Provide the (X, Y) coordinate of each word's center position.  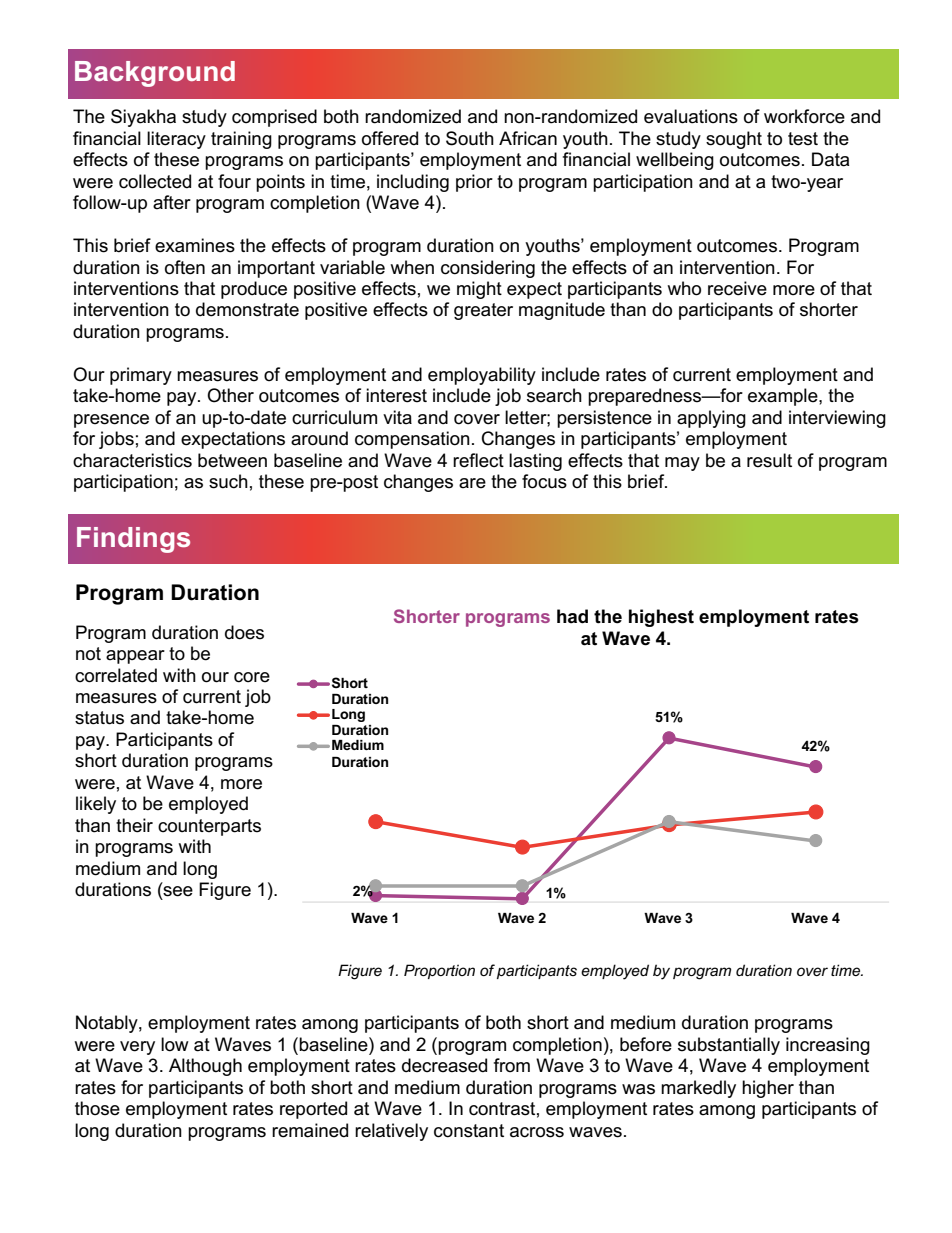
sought (734, 140)
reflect (478, 460)
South (470, 138)
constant (469, 1131)
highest (661, 618)
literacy (176, 140)
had (572, 616)
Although (205, 1067)
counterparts (209, 827)
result (769, 460)
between (232, 460)
